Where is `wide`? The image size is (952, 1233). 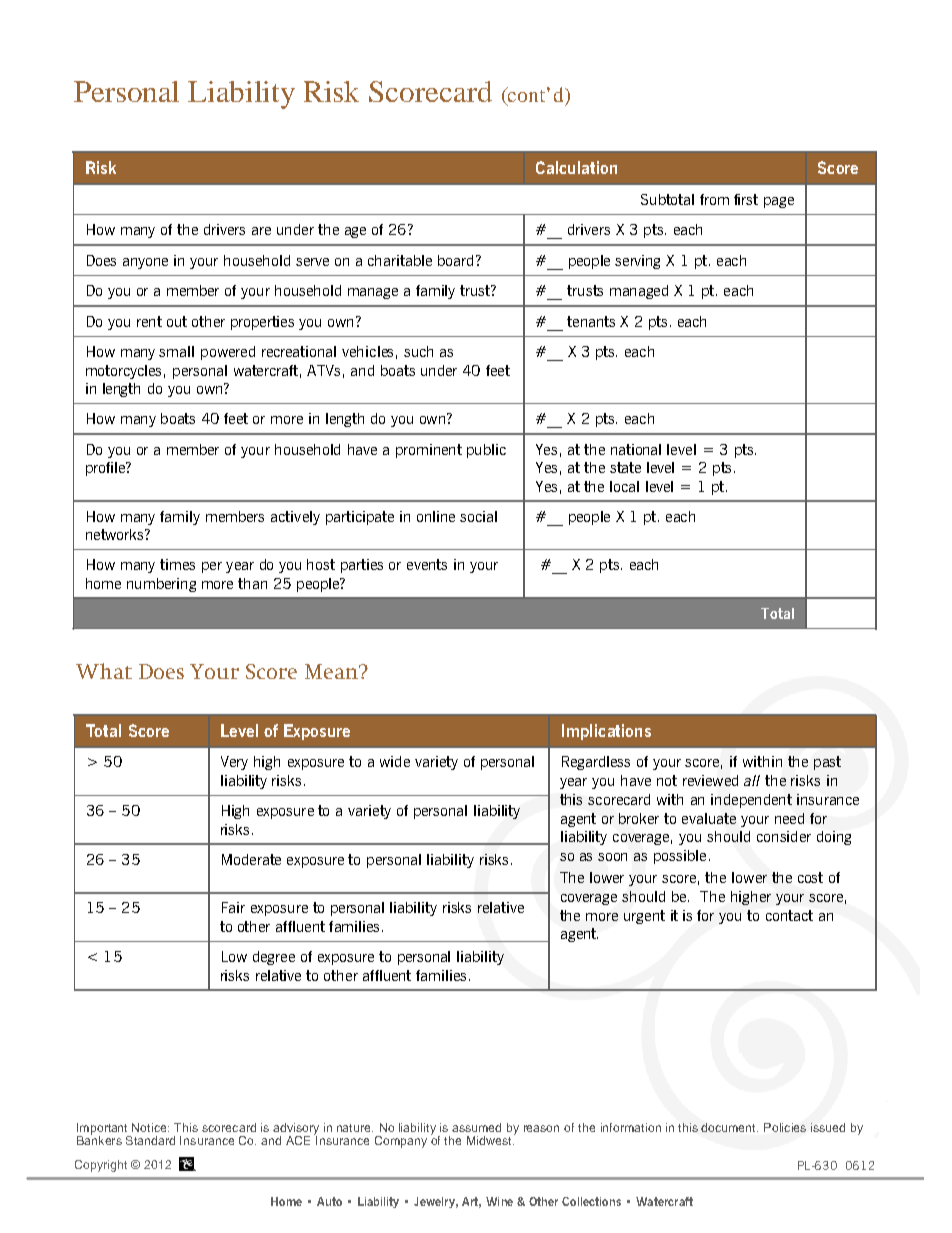
wide is located at coordinates (395, 761).
